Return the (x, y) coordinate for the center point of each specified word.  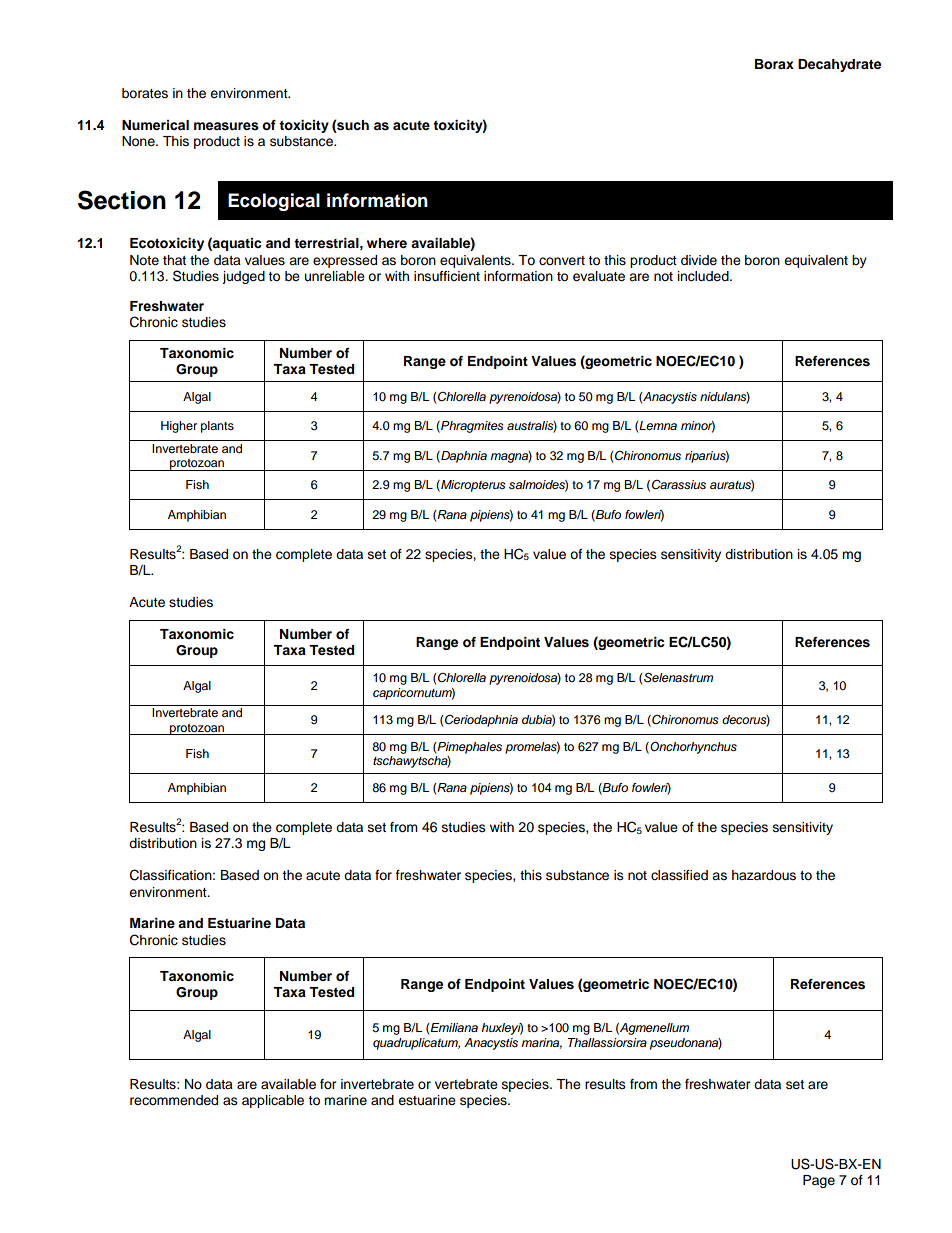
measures (226, 126)
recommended (174, 1100)
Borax (774, 64)
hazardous (764, 875)
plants (217, 427)
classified (679, 875)
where (387, 243)
